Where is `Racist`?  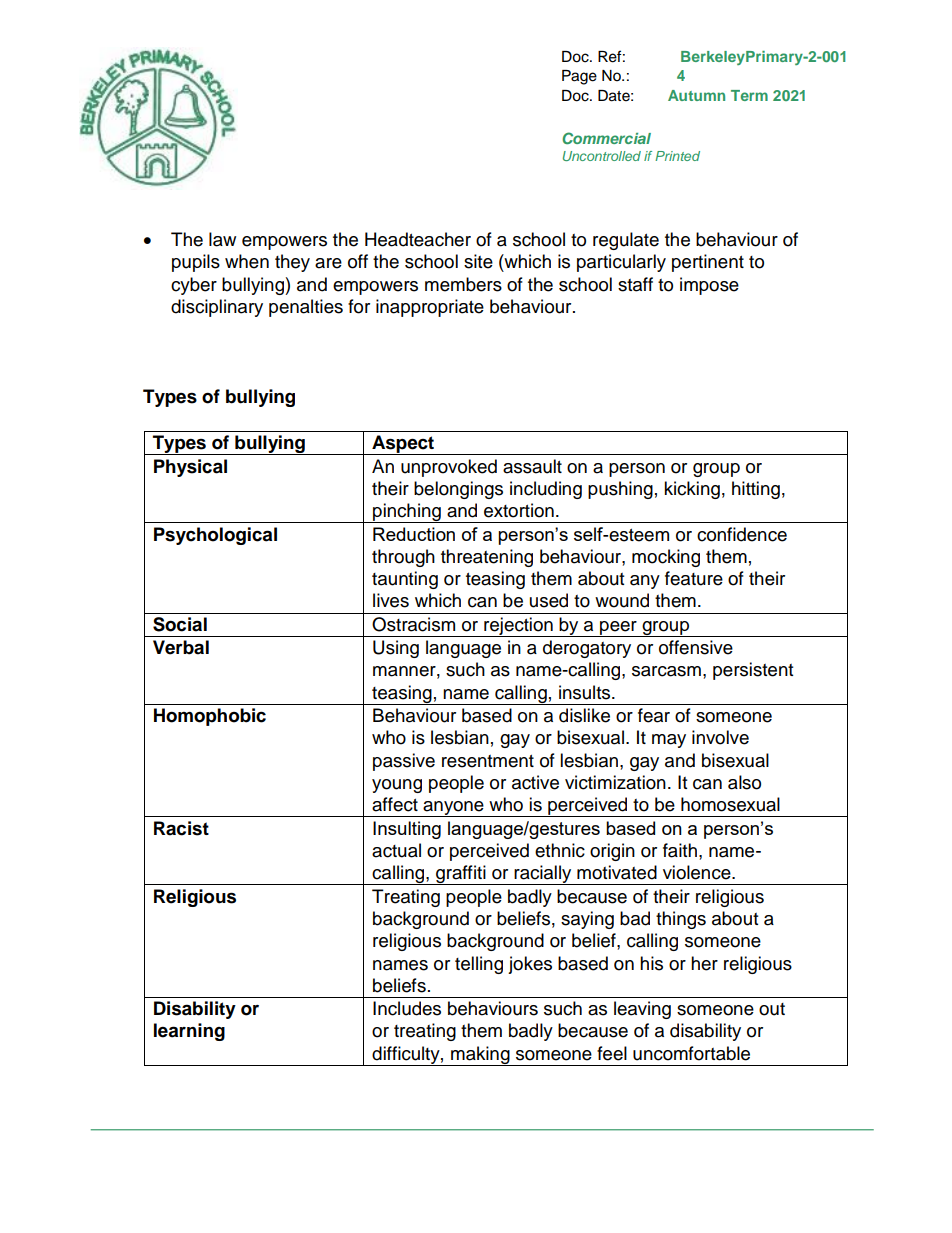 Racist is located at coordinates (181, 828).
